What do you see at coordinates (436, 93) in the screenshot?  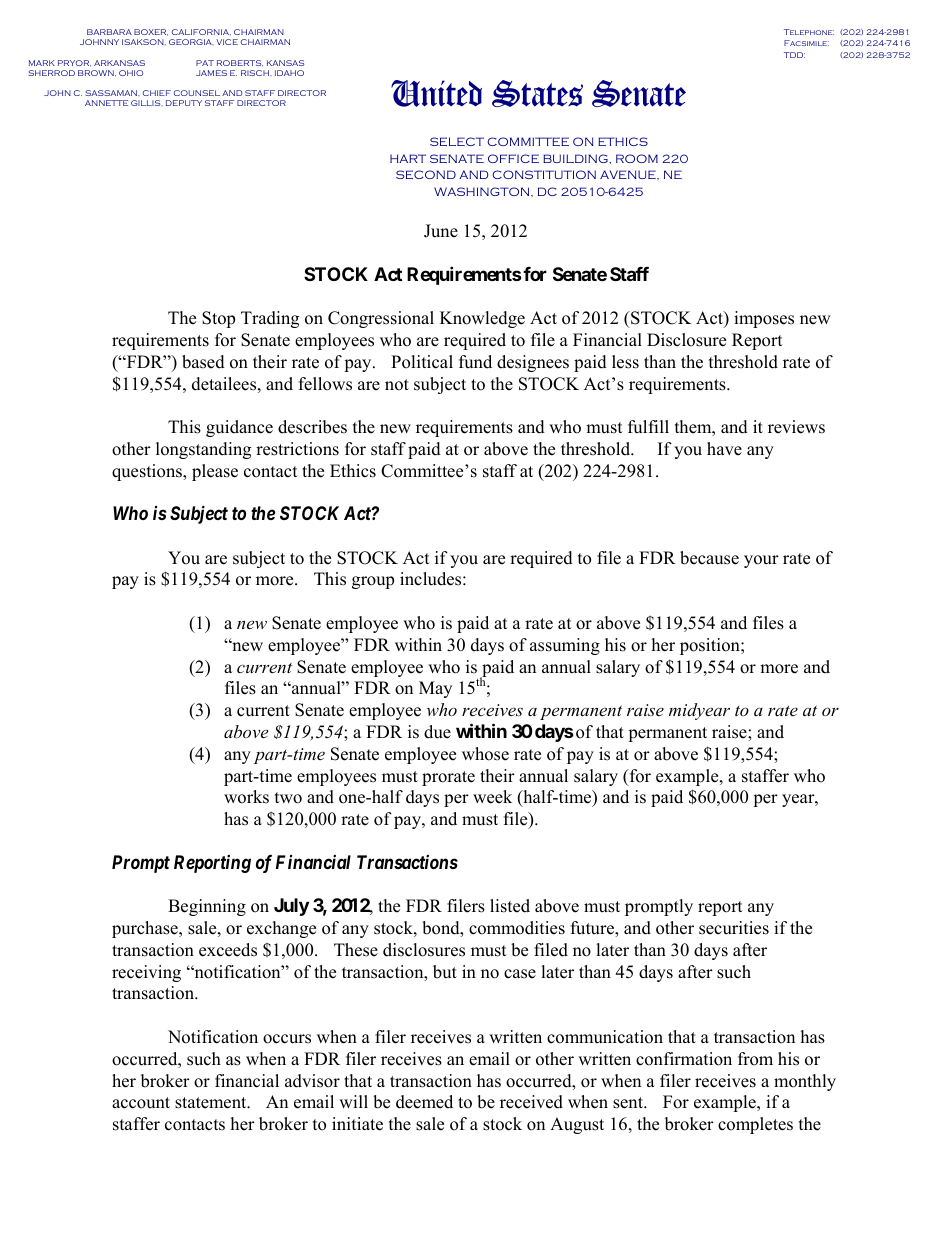 I see `United` at bounding box center [436, 93].
